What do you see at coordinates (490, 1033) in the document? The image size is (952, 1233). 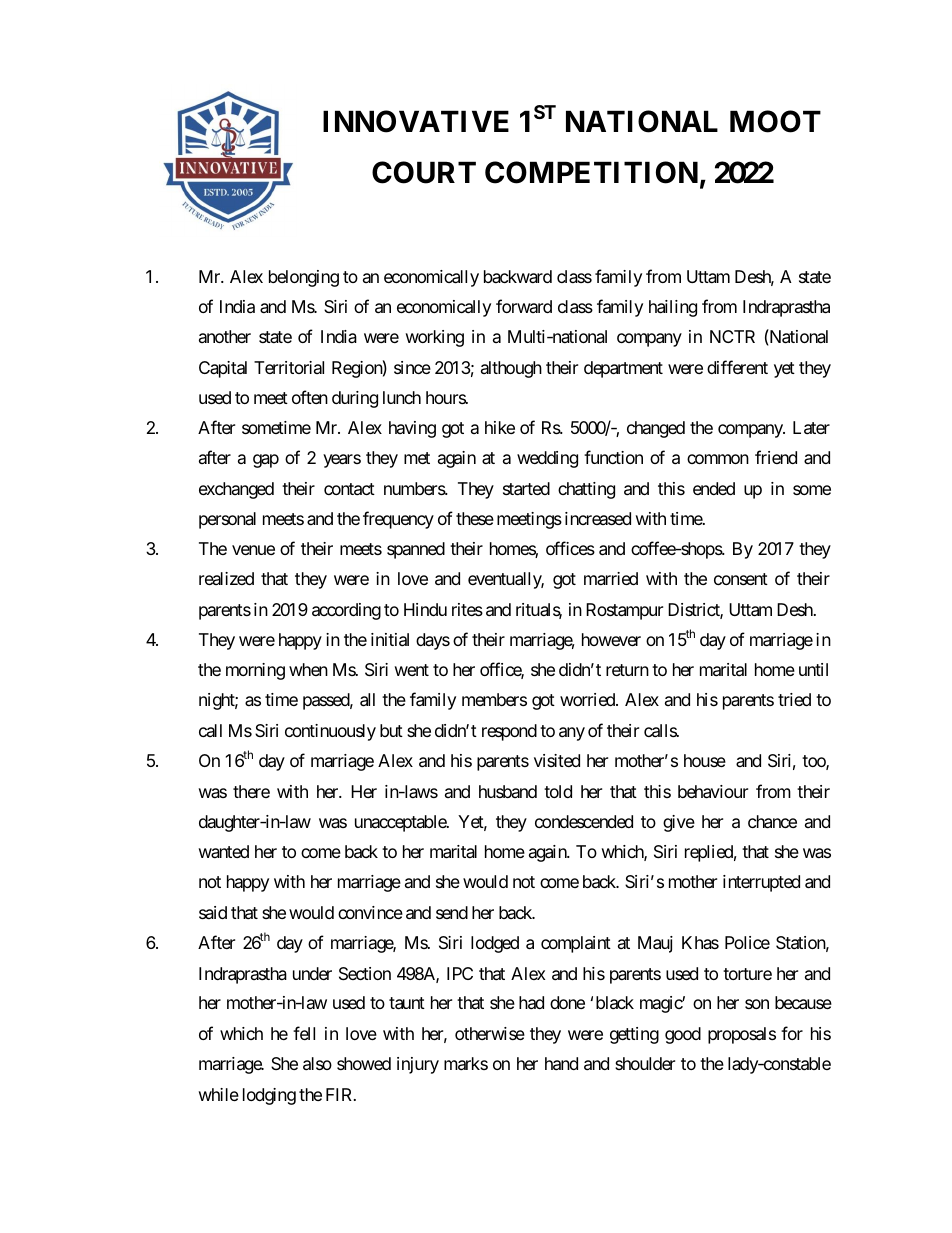 I see `otherwise` at bounding box center [490, 1033].
